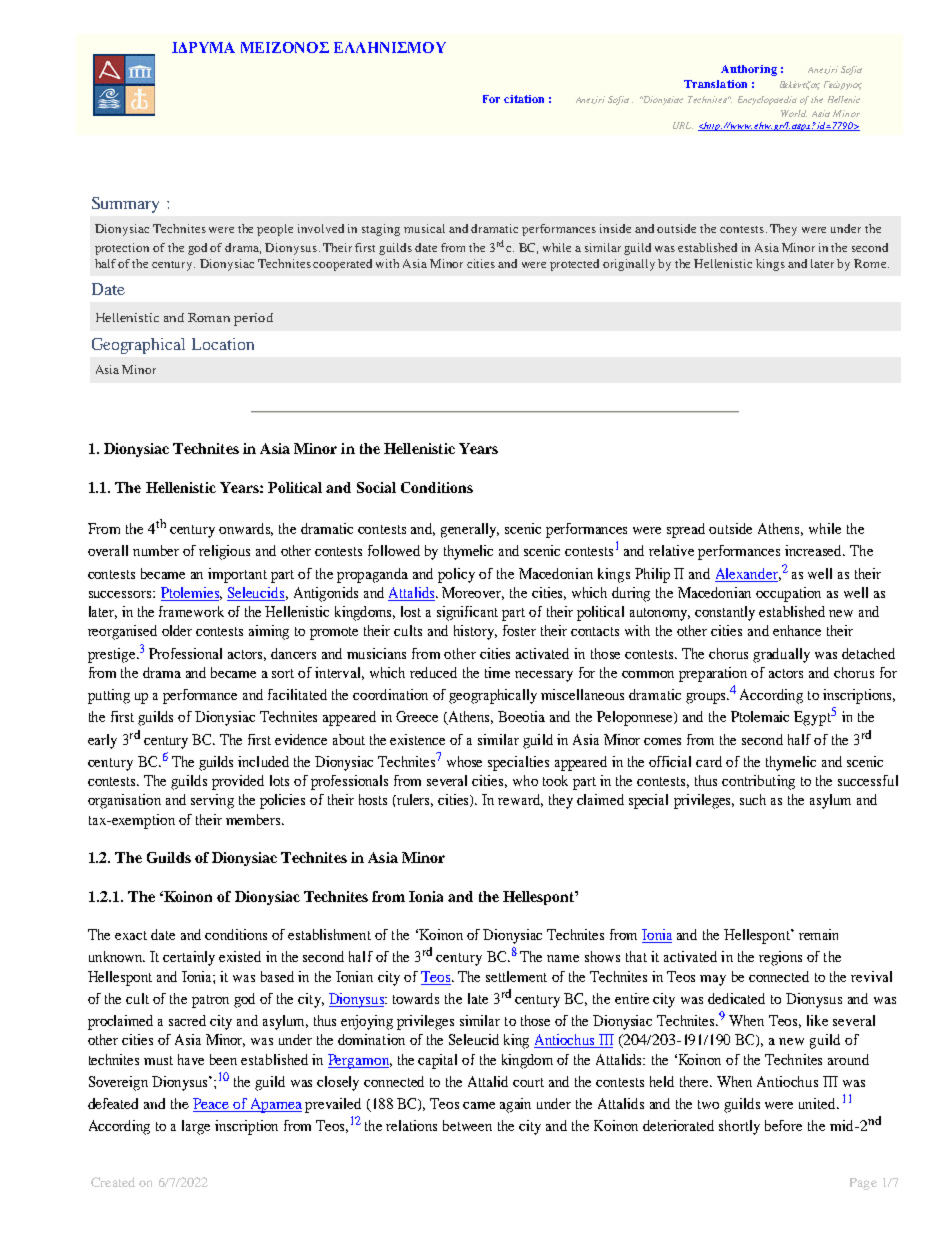 The width and height of the screenshot is (952, 1233). What do you see at coordinates (467, 1125) in the screenshot?
I see `between` at bounding box center [467, 1125].
